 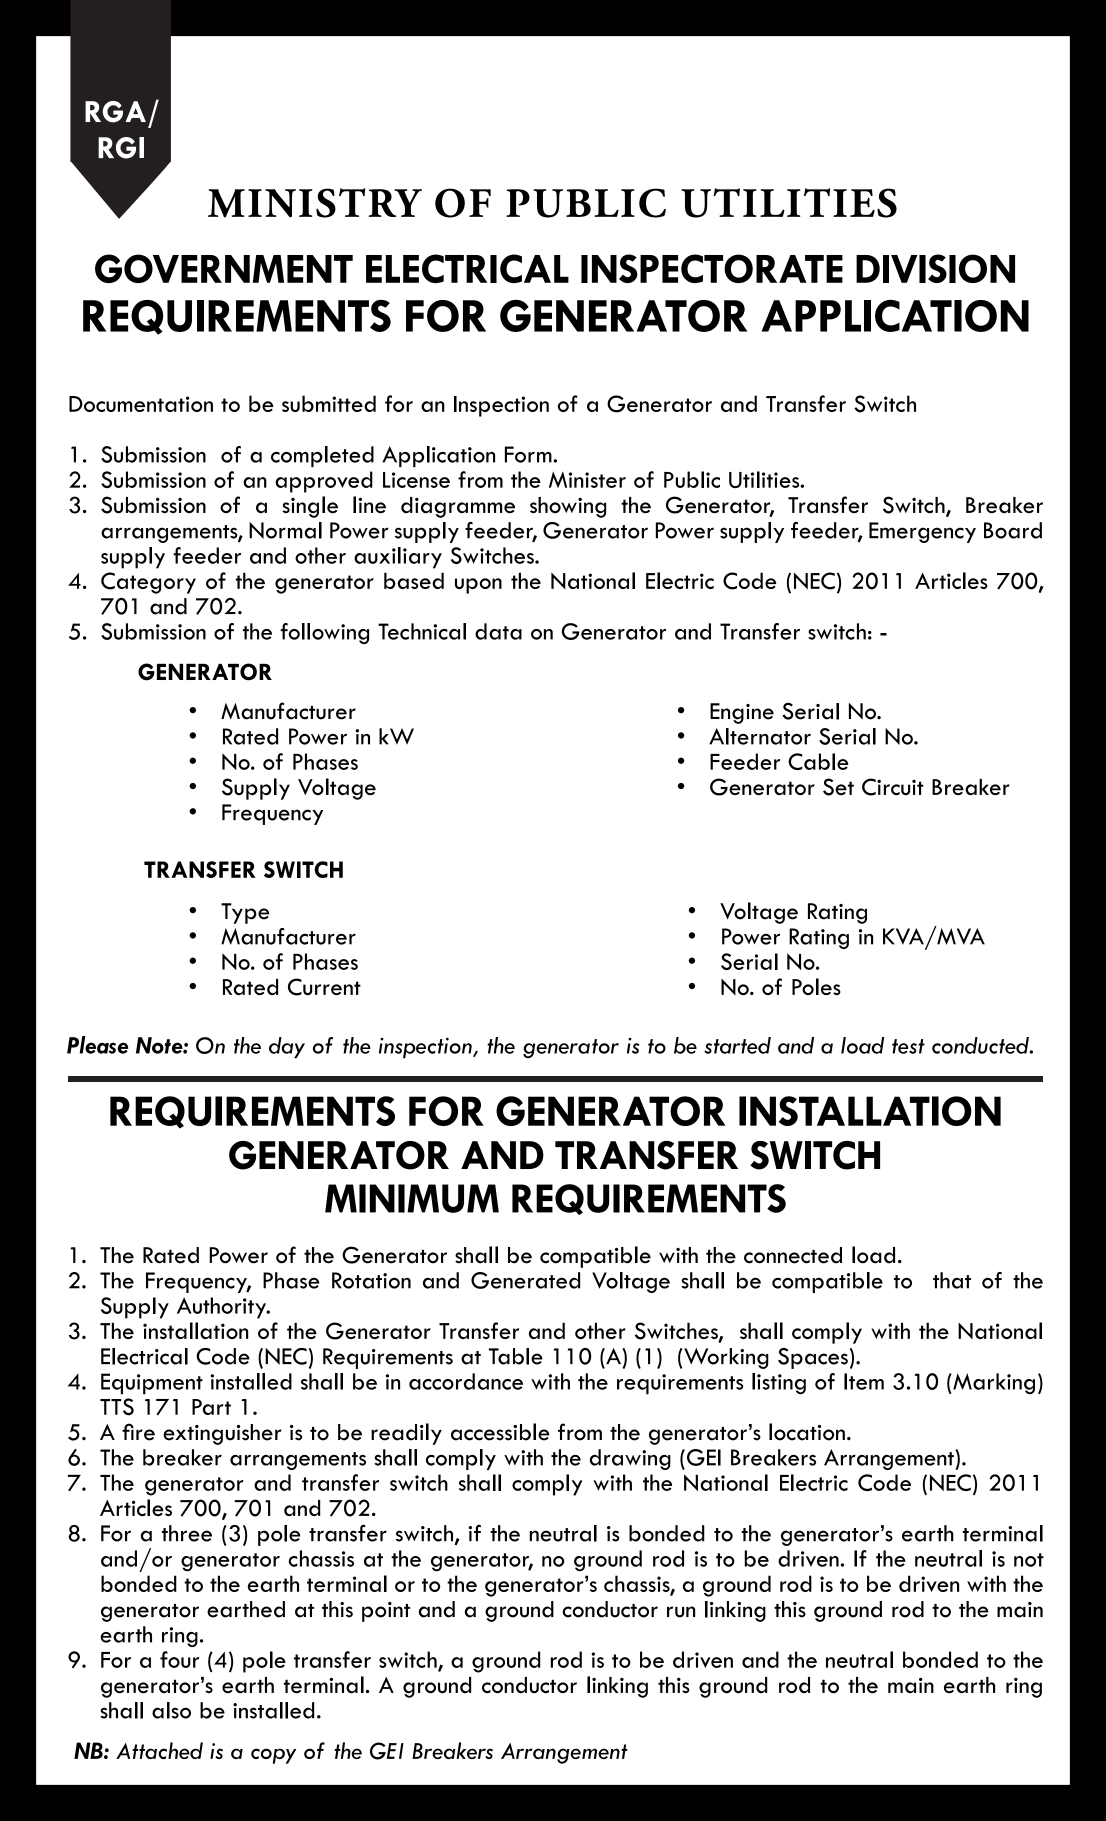 What do you see at coordinates (935, 268) in the screenshot?
I see `DIVISION` at bounding box center [935, 268].
